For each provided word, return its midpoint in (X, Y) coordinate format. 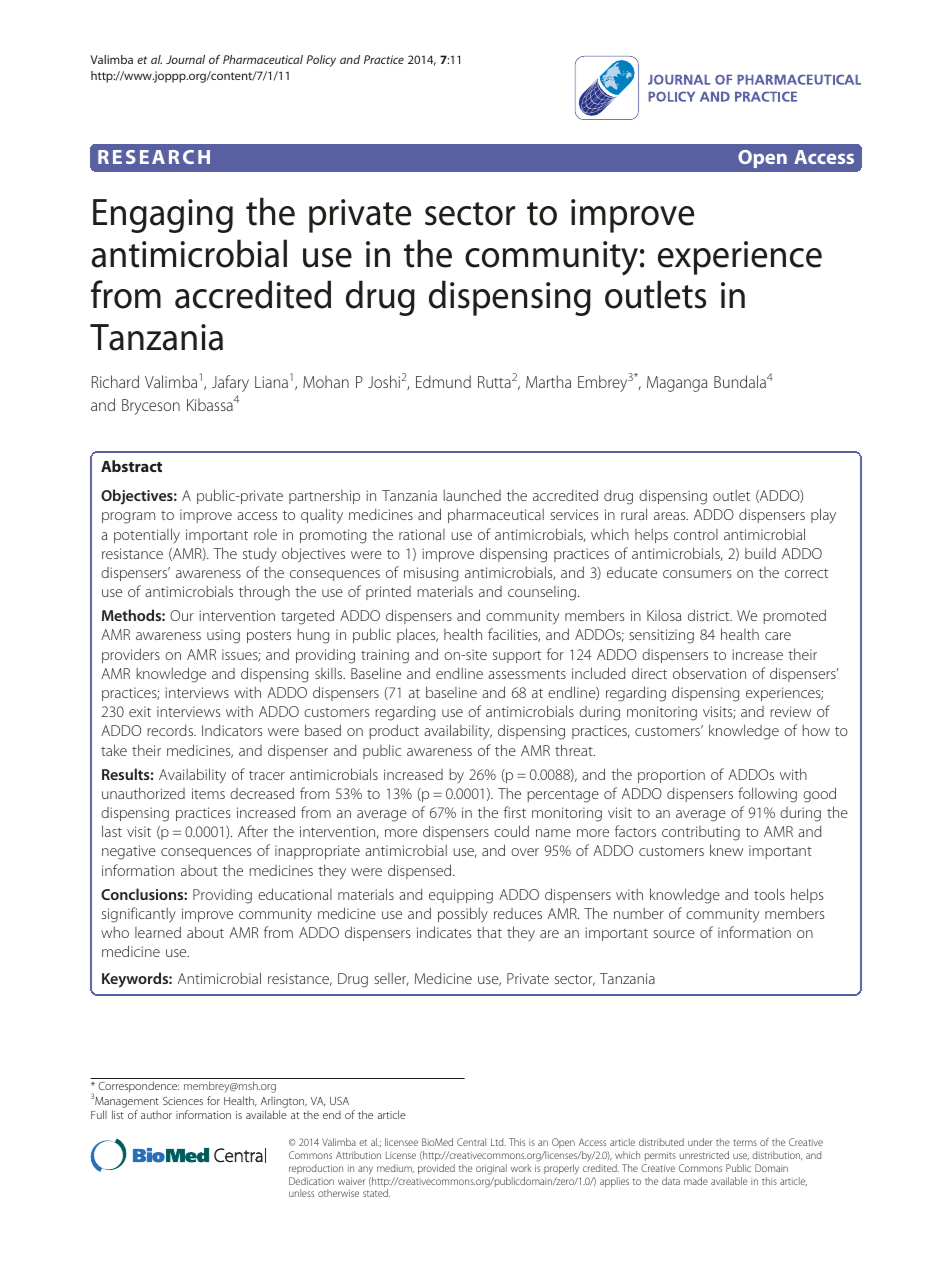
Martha (548, 381)
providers (131, 655)
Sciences (183, 1101)
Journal (185, 59)
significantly (139, 915)
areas (671, 516)
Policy (321, 61)
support (517, 657)
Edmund (443, 381)
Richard (115, 381)
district (710, 615)
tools (769, 894)
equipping (461, 896)
